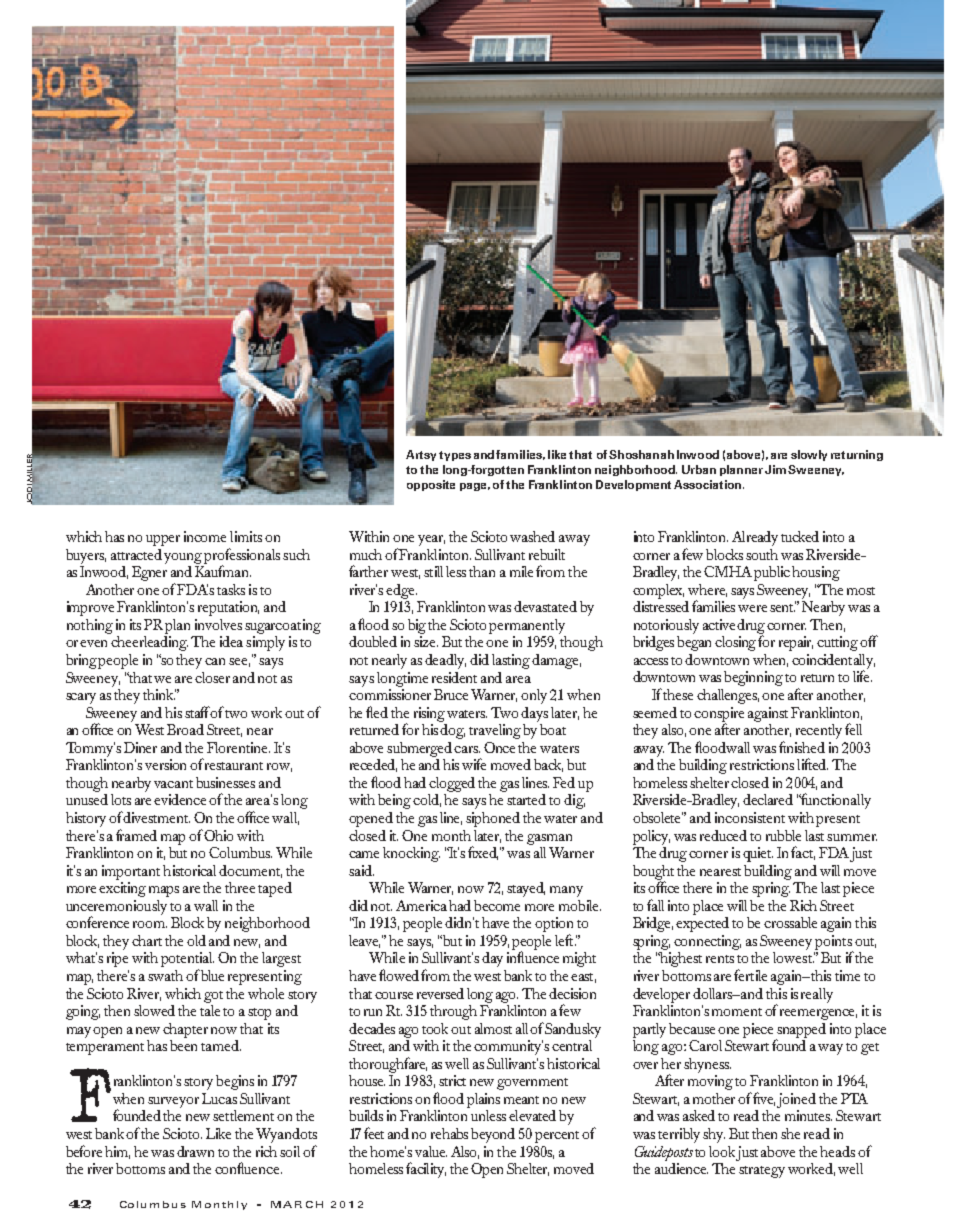 The height and width of the screenshot is (1232, 953). What do you see at coordinates (440, 993) in the screenshot?
I see `reversed` at bounding box center [440, 993].
